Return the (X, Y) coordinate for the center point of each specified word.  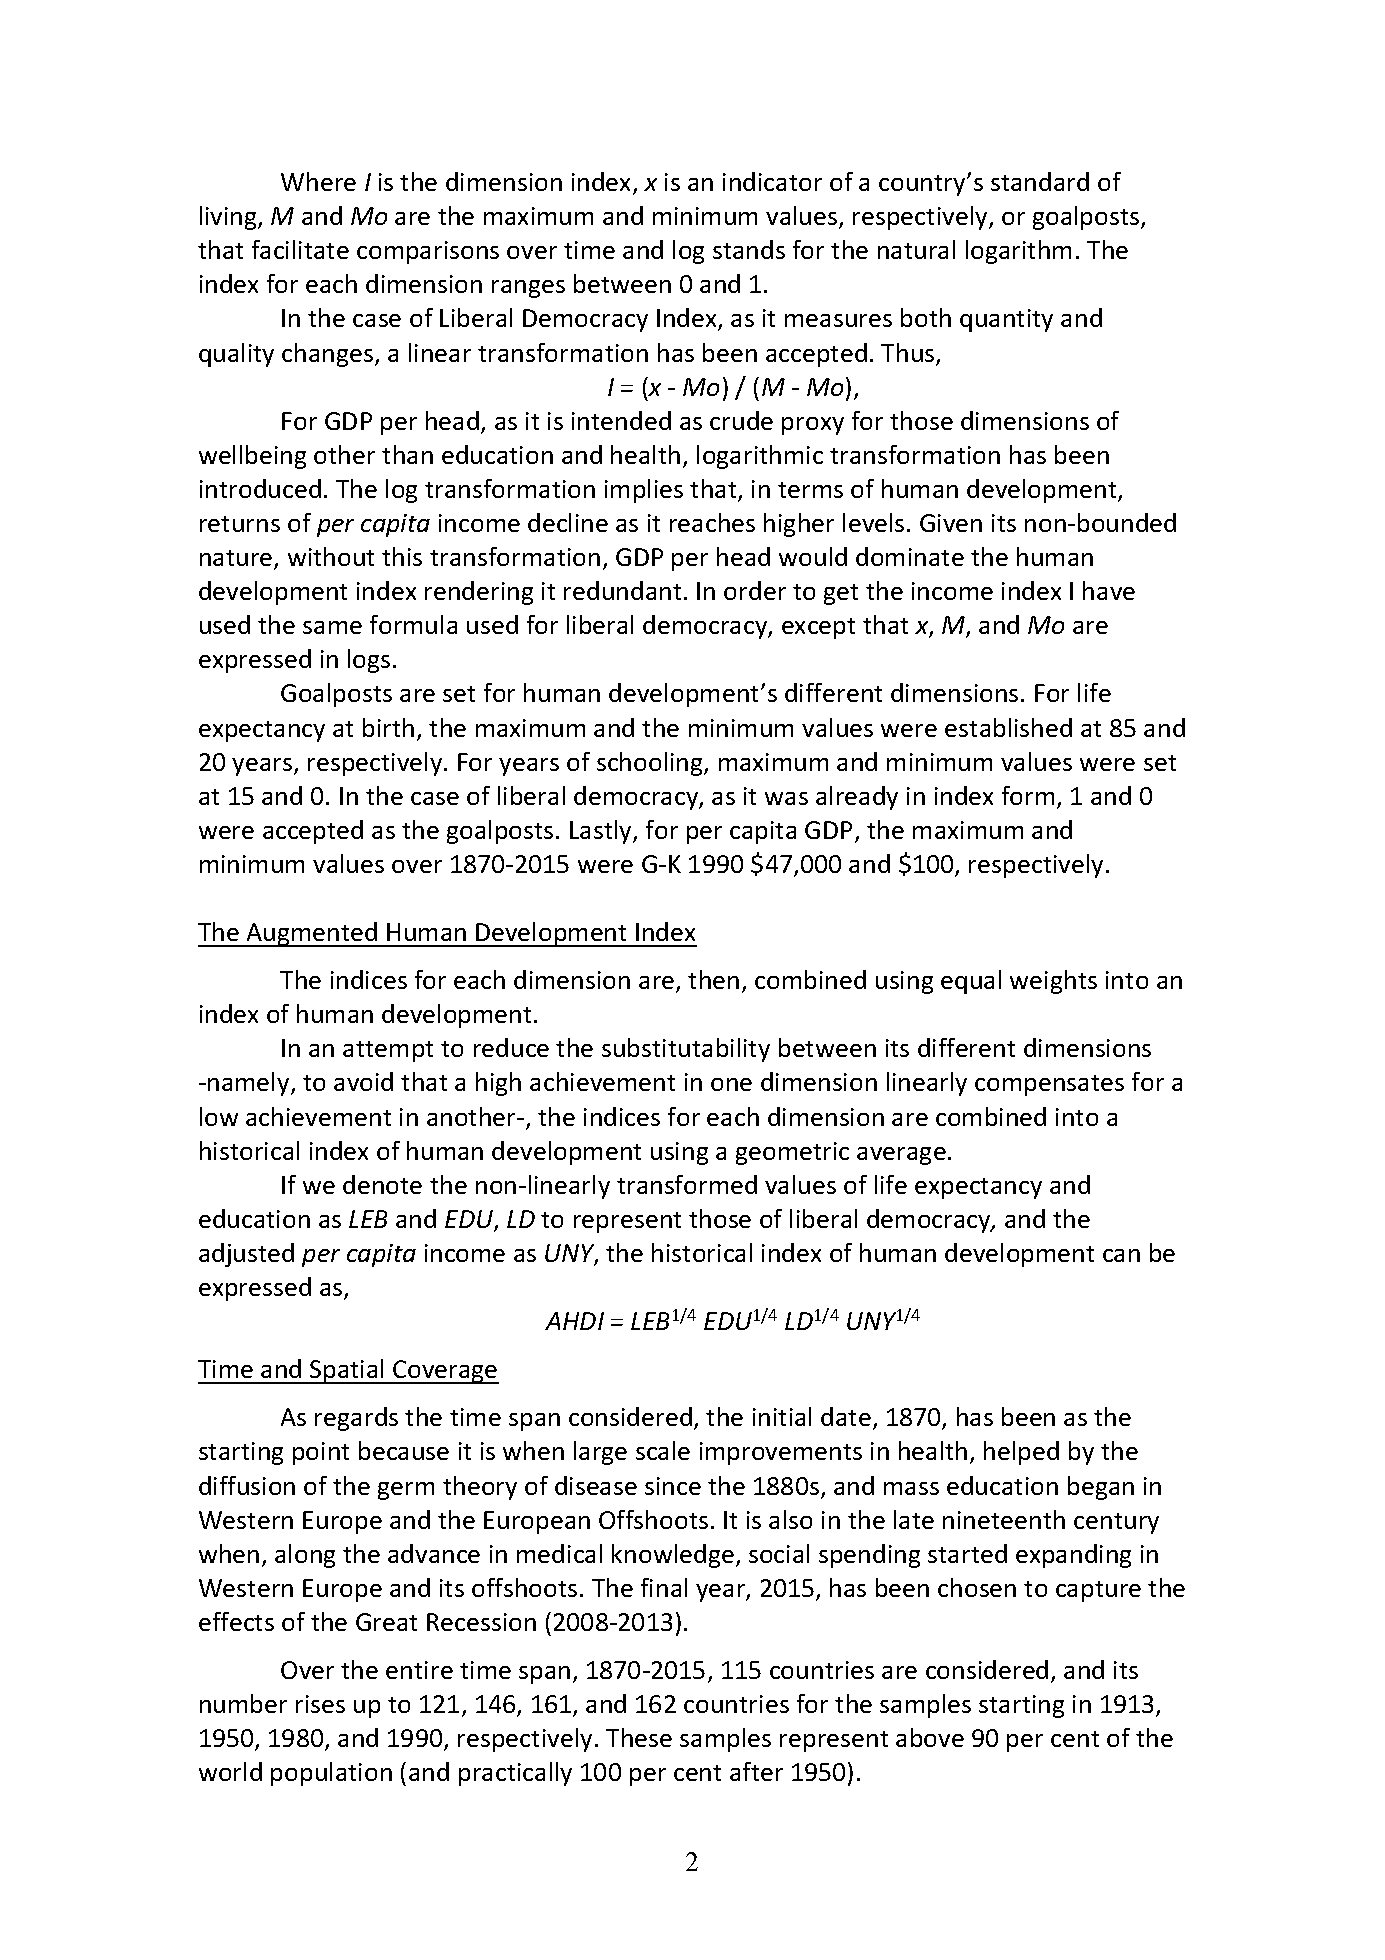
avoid (363, 1081)
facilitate (300, 249)
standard (1040, 181)
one (731, 1084)
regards (356, 1419)
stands (749, 249)
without (331, 556)
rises (320, 1704)
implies (644, 491)
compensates (1049, 1085)
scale (663, 1450)
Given (951, 523)
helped (1021, 1453)
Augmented (312, 934)
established (1008, 727)
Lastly (602, 832)
